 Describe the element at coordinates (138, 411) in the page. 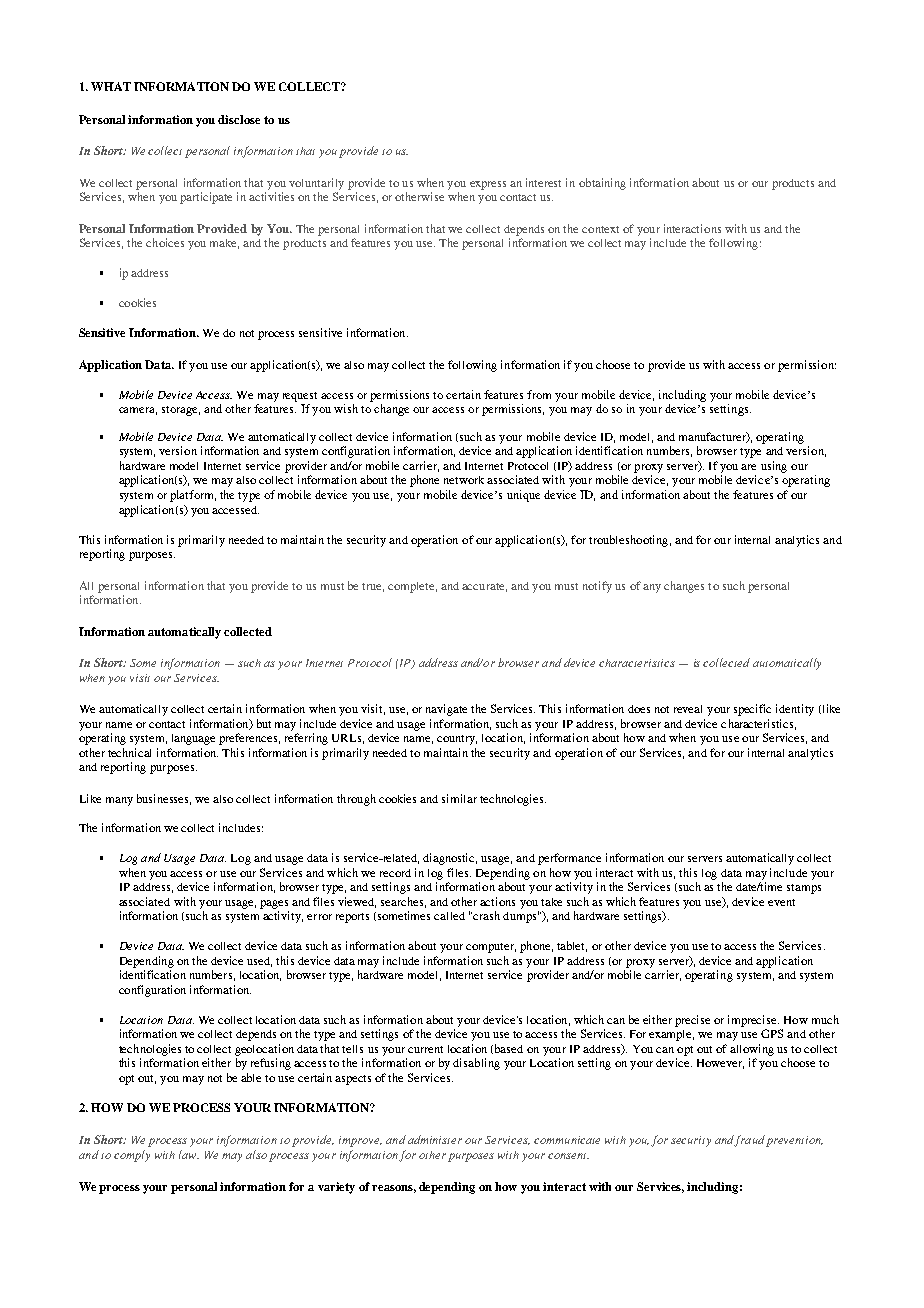

I see `camera` at that location.
